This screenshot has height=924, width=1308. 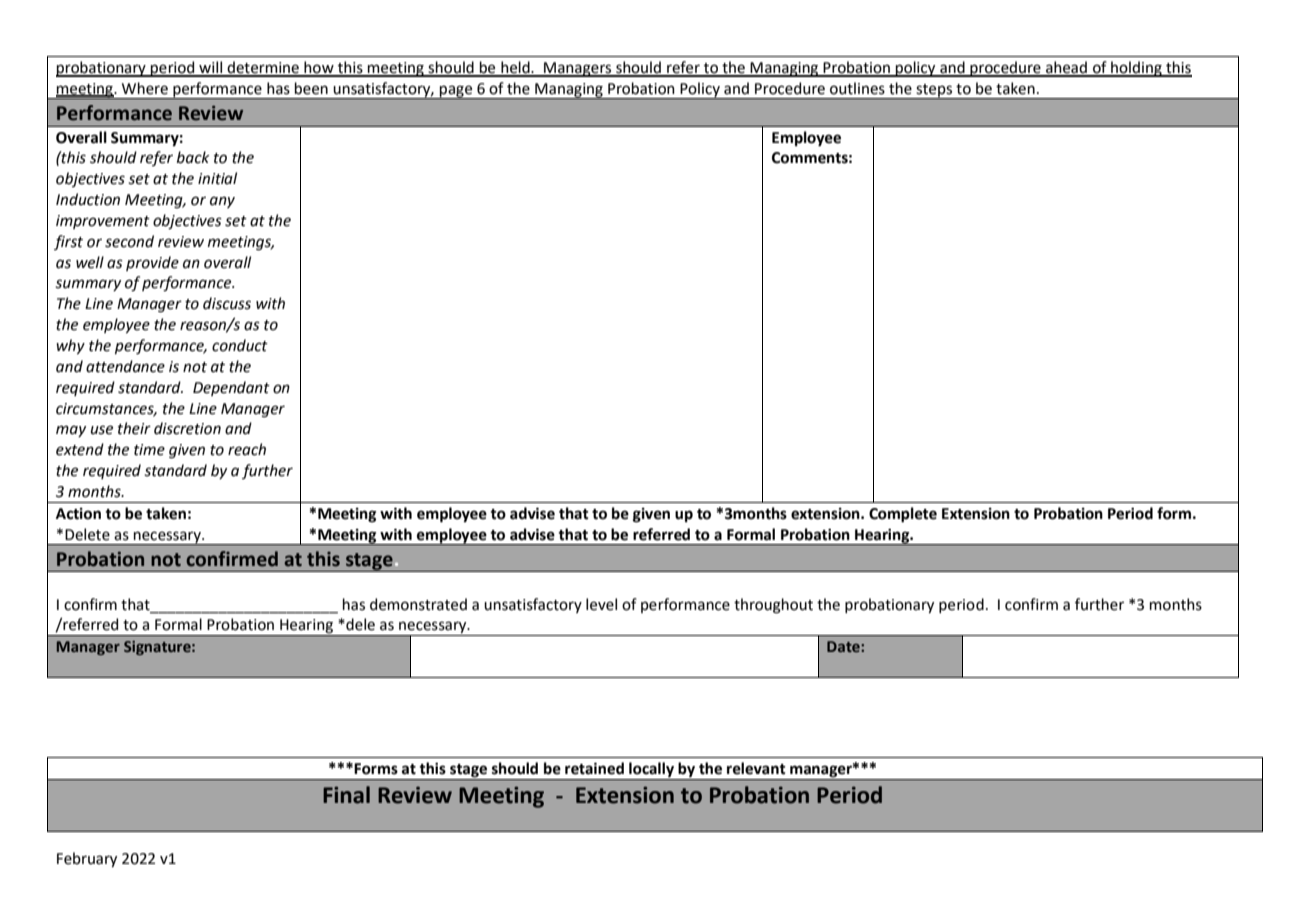 What do you see at coordinates (756, 768) in the screenshot?
I see `relevant` at bounding box center [756, 768].
